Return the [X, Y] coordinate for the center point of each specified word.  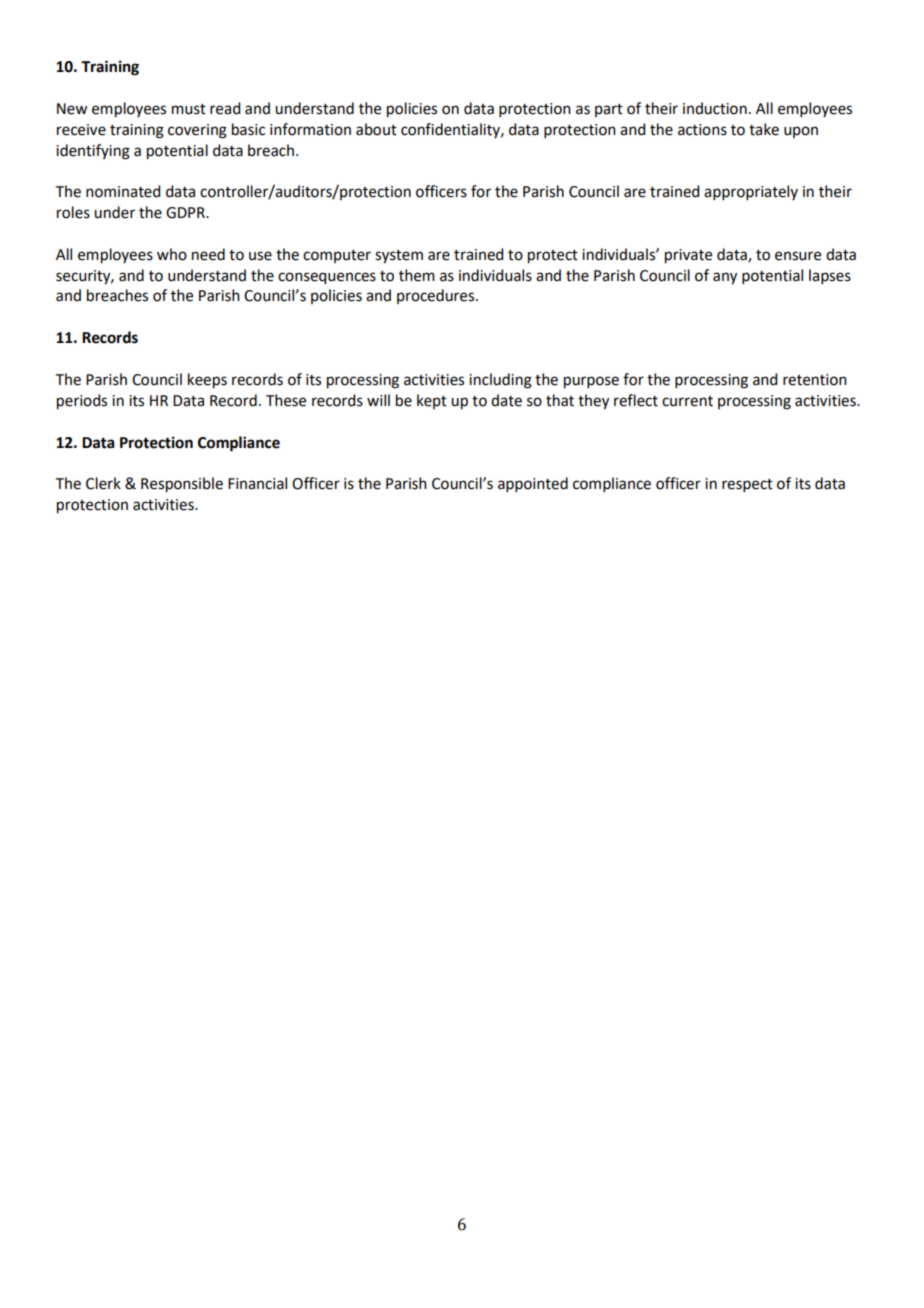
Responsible [182, 485]
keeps [207, 381]
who [172, 254]
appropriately [751, 192]
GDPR [186, 213]
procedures [437, 296]
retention [815, 380]
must [189, 109]
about [376, 129]
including [500, 381]
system [399, 257]
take [764, 129]
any [725, 278]
